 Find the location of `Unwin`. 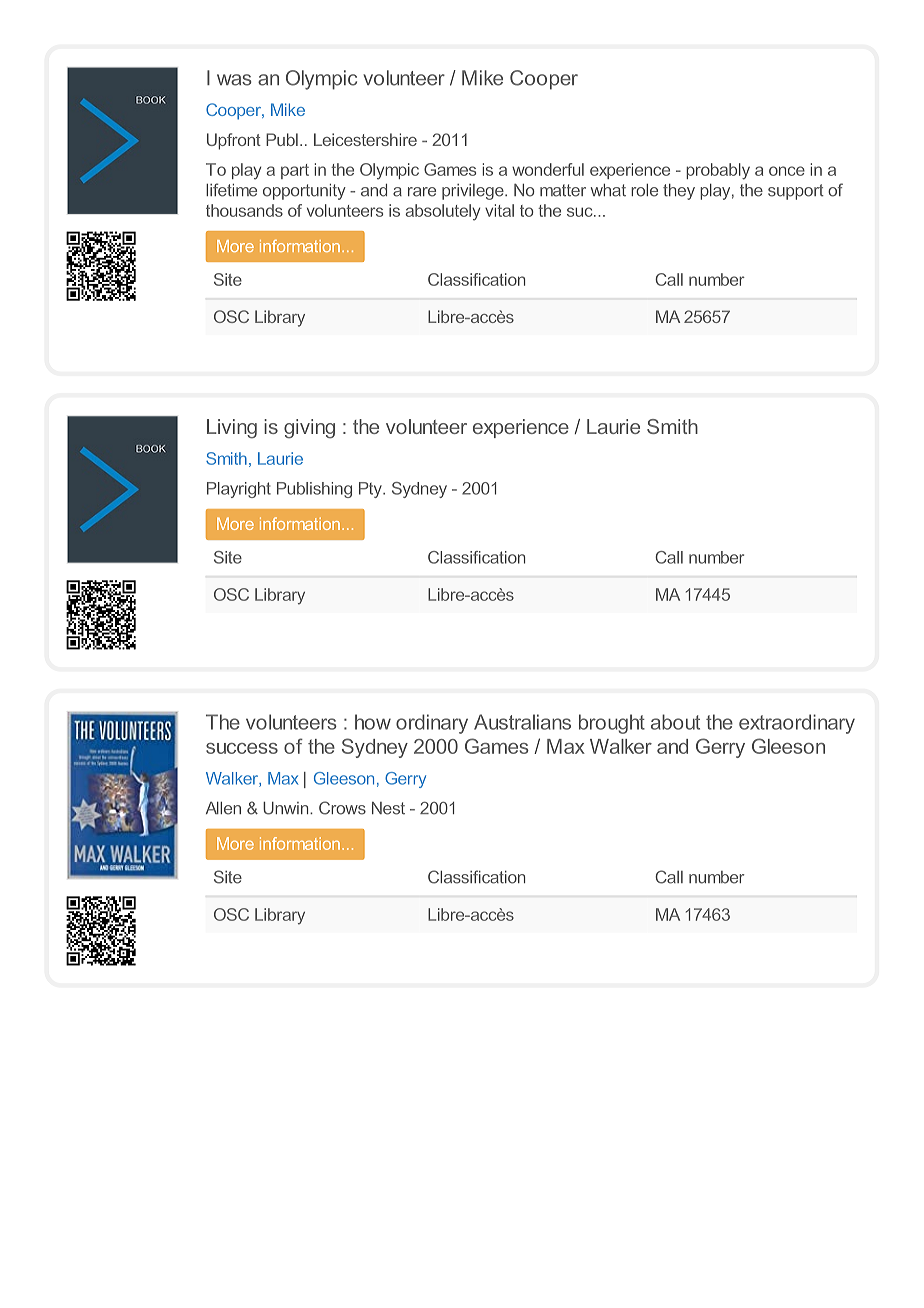

Unwin is located at coordinates (287, 808).
